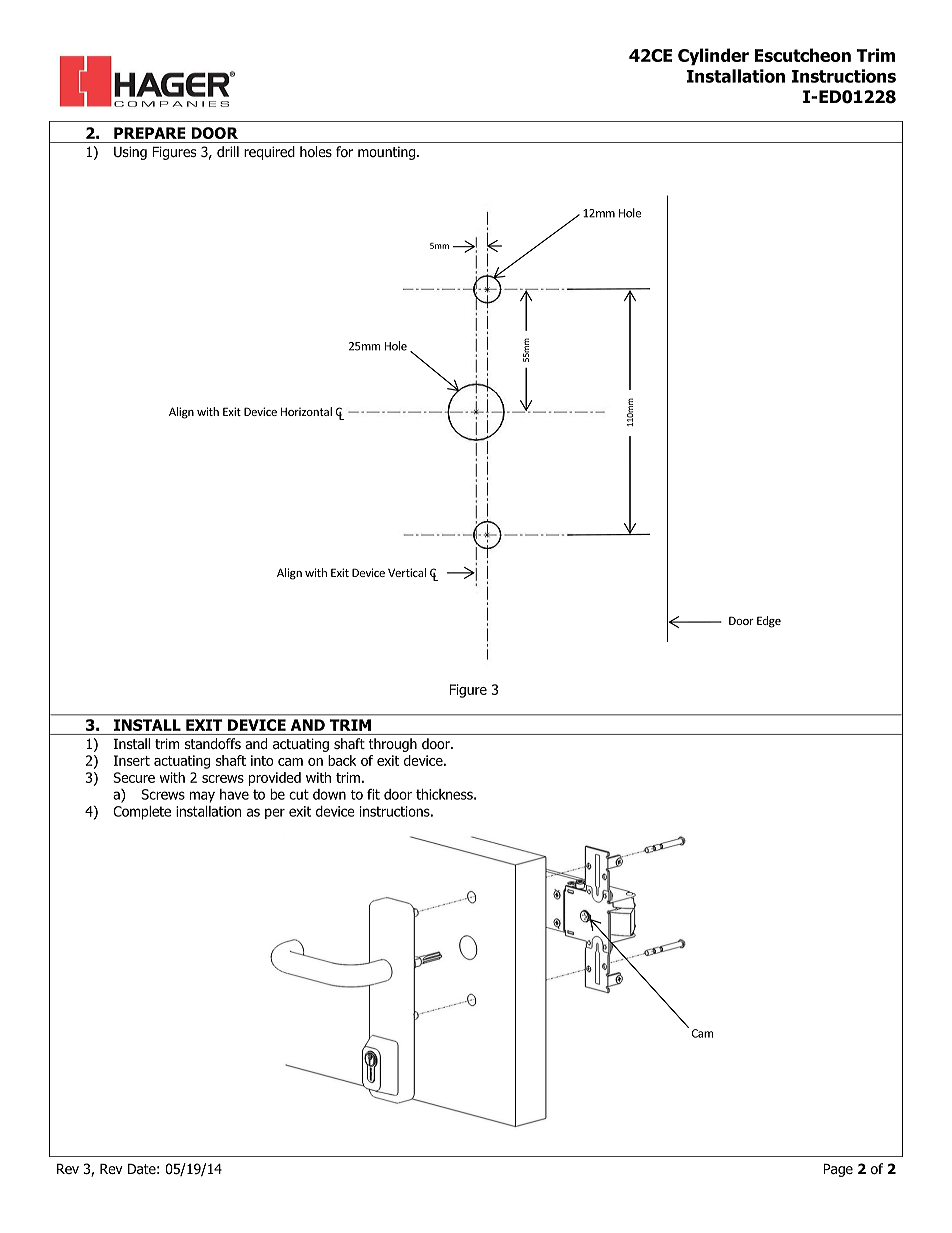  Describe the element at coordinates (769, 622) in the screenshot. I see `Edge` at that location.
